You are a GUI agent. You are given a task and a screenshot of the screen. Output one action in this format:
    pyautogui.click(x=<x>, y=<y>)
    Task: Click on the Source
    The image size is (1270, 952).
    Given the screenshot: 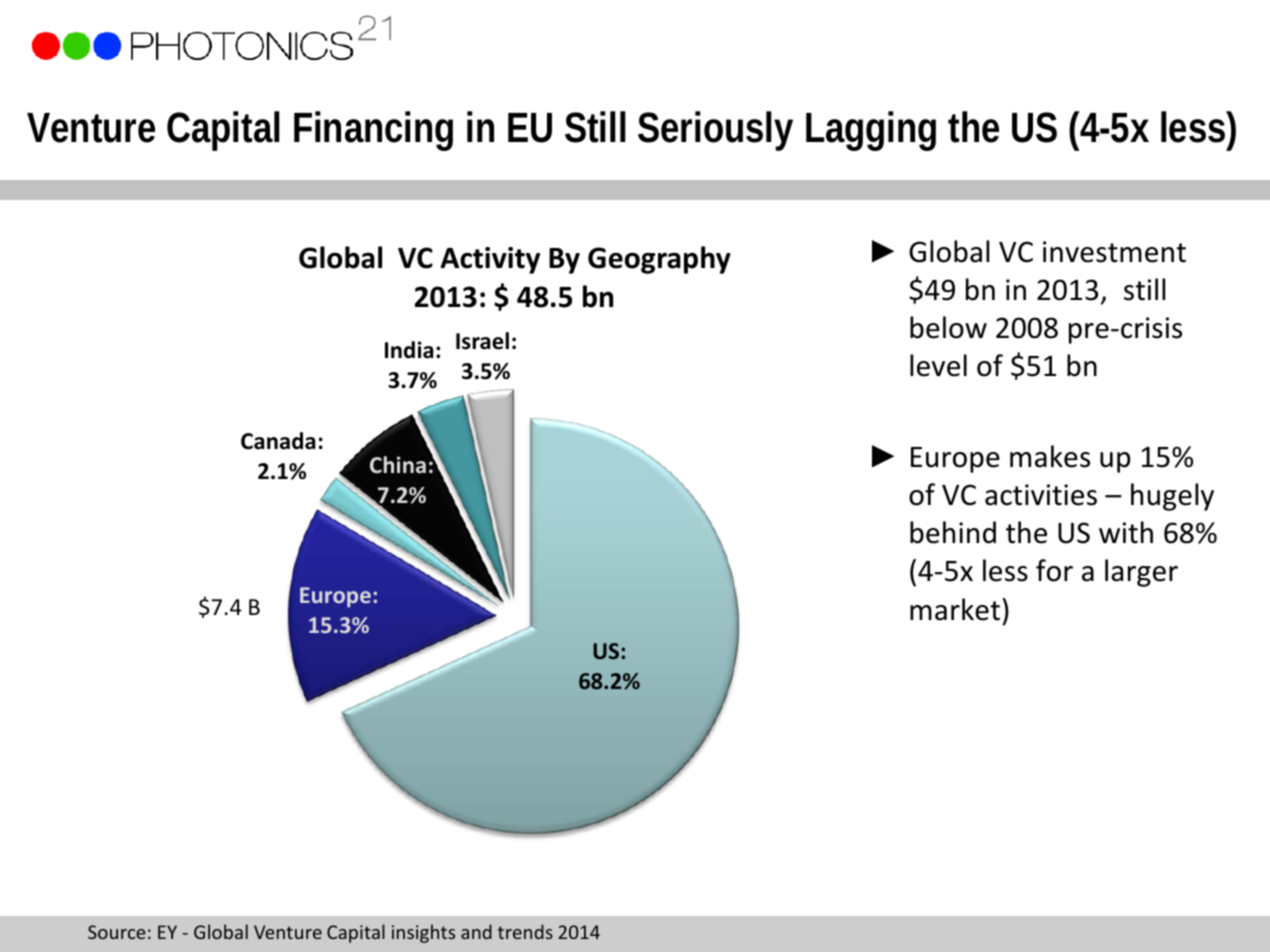 What is the action you would take?
    pyautogui.click(x=117, y=932)
